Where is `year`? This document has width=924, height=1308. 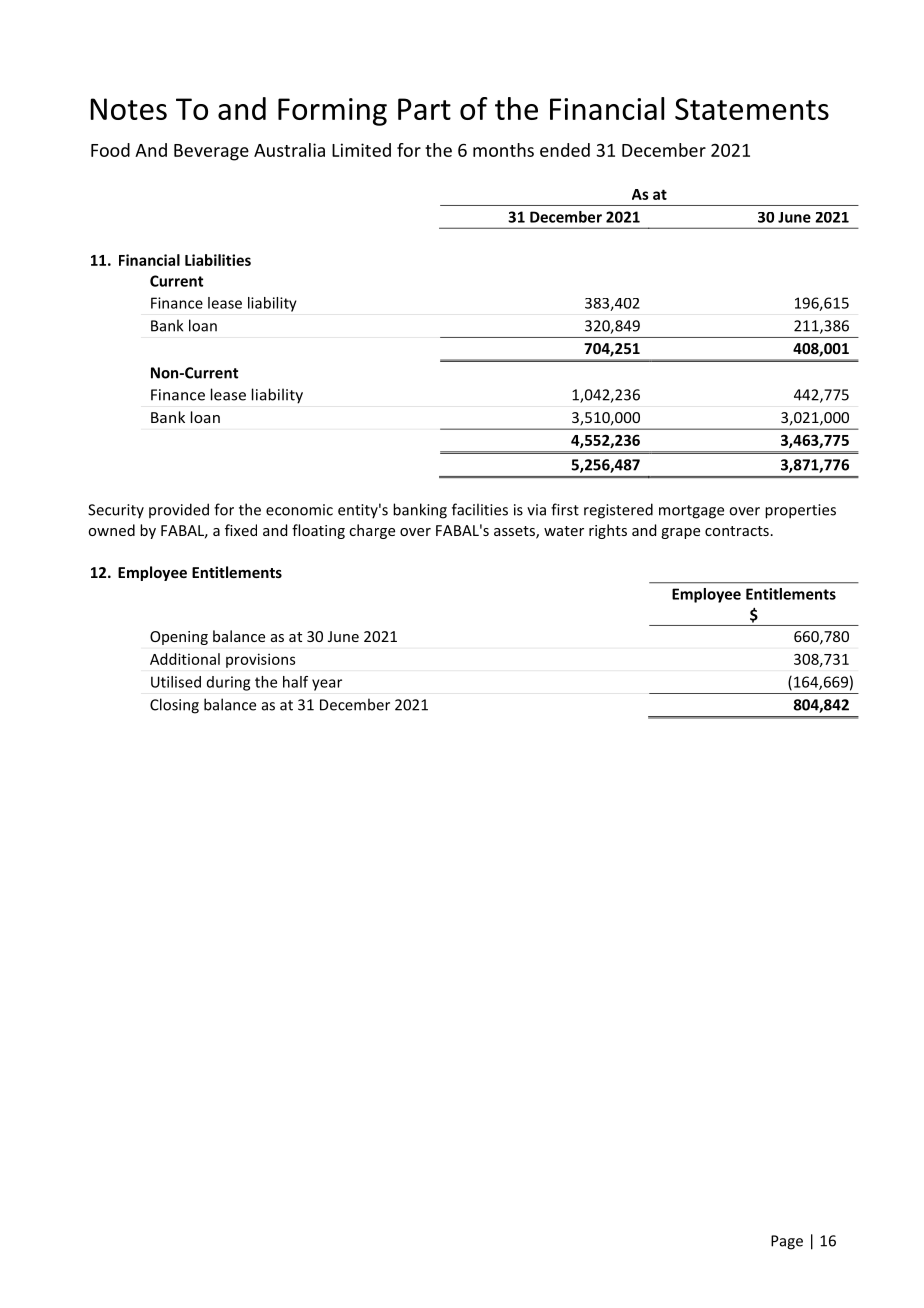 year is located at coordinates (327, 685).
